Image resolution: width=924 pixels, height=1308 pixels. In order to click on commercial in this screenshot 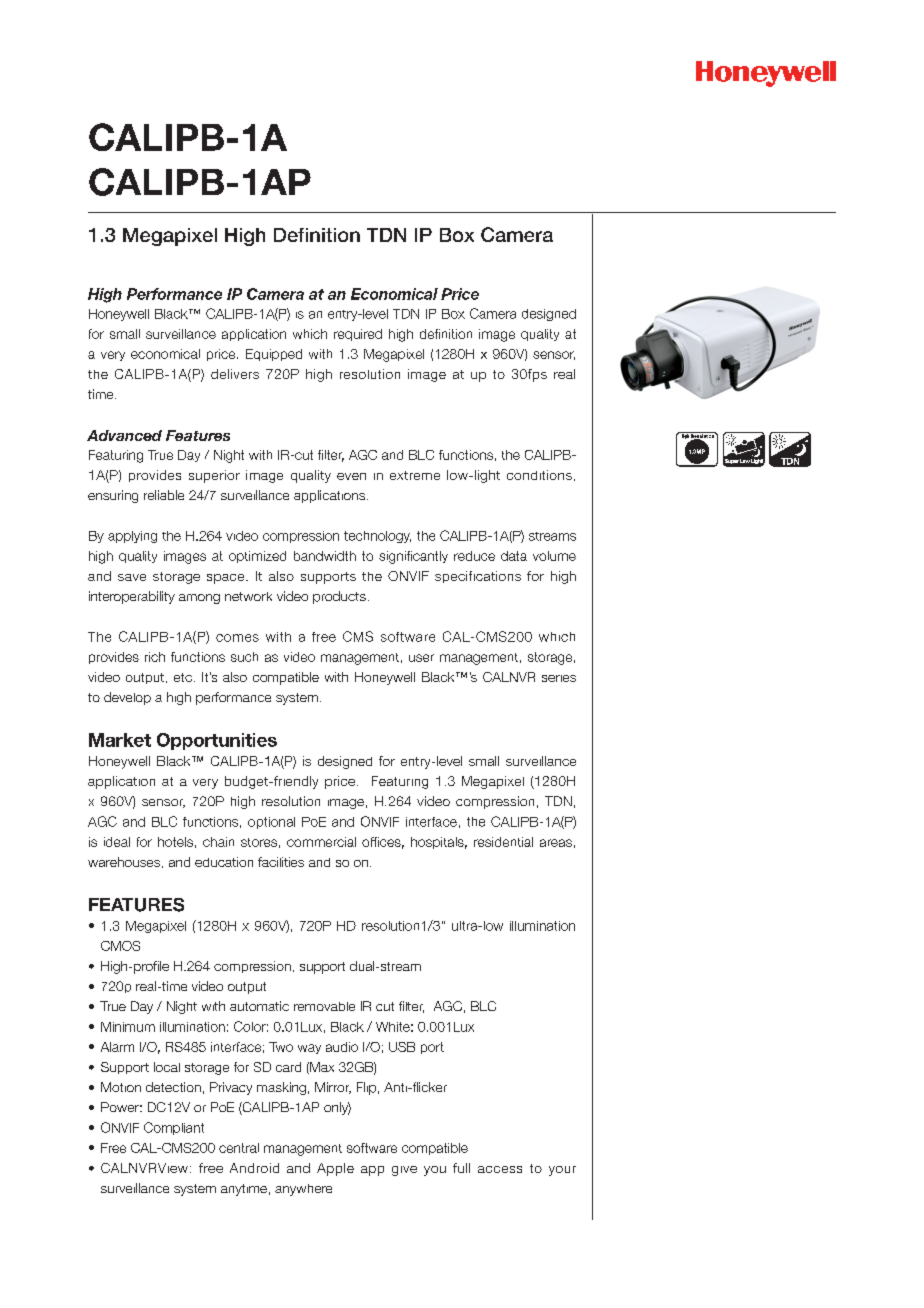, I will do `click(321, 842)`.
